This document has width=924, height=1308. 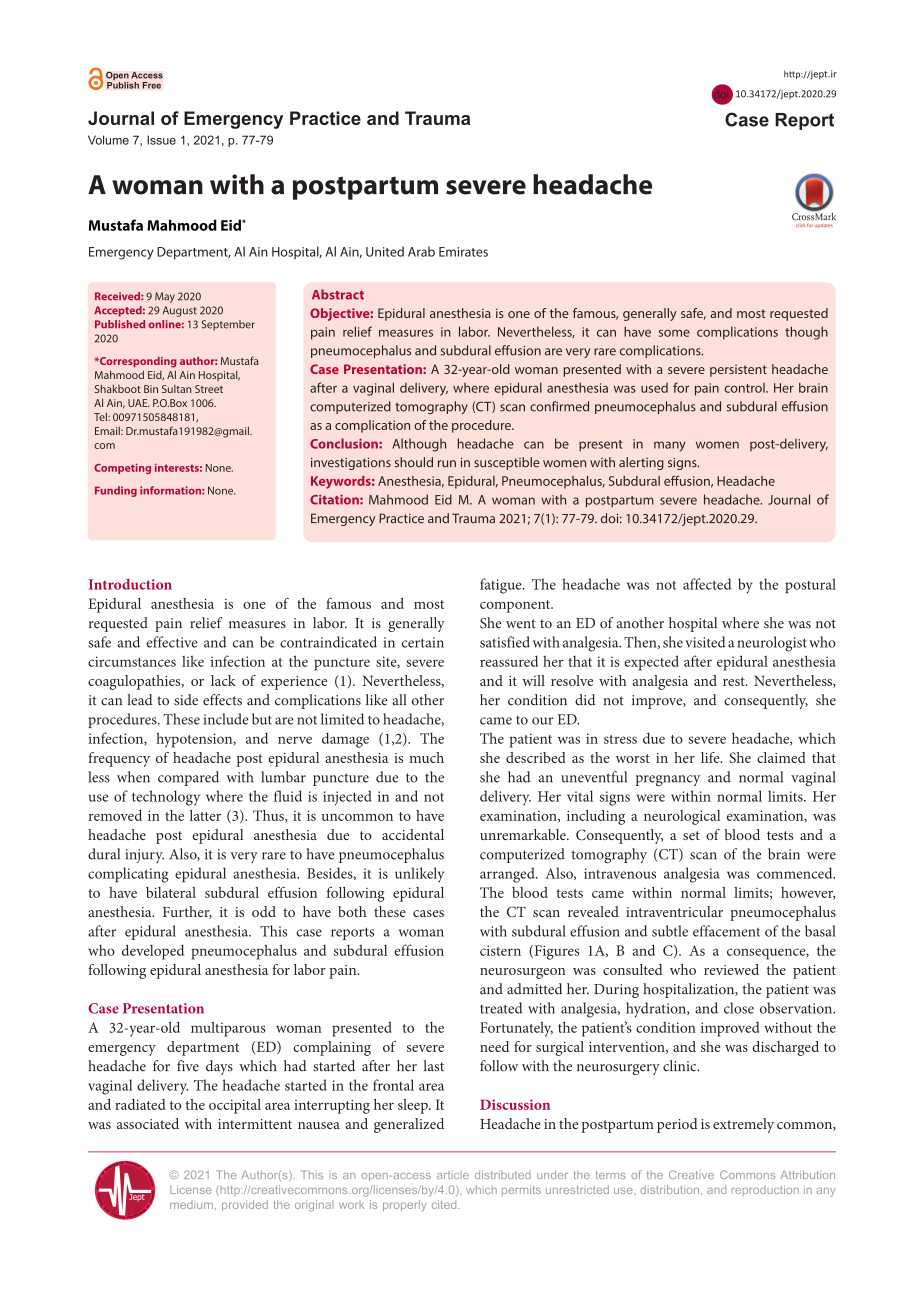 I want to click on cistern, so click(x=500, y=950).
